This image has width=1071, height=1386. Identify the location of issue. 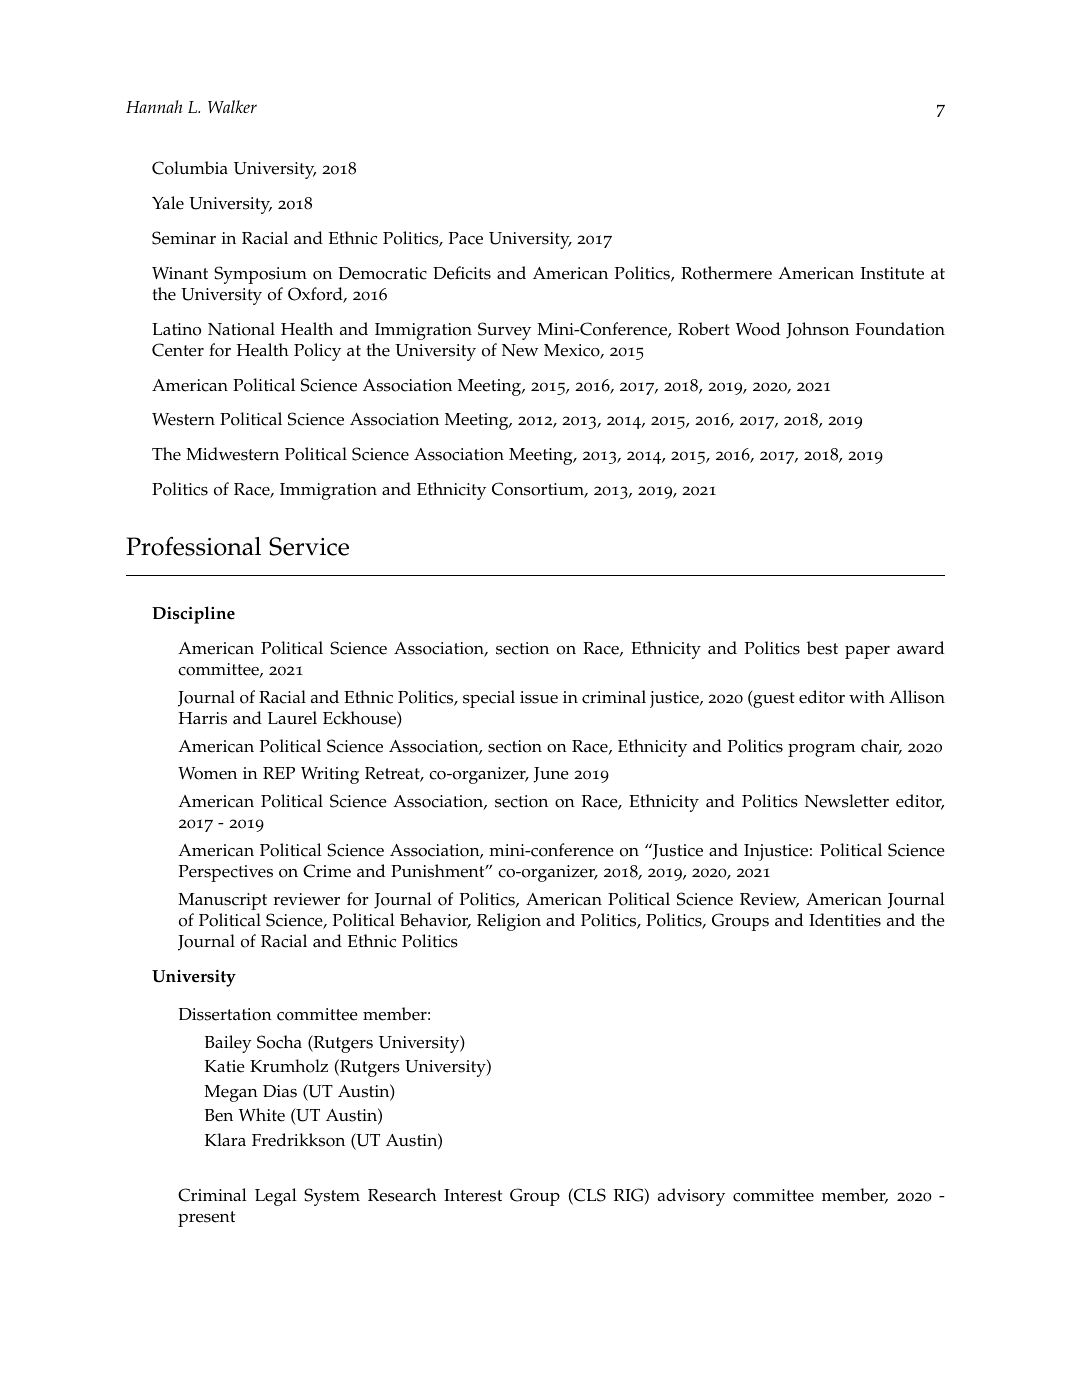
(539, 697).
